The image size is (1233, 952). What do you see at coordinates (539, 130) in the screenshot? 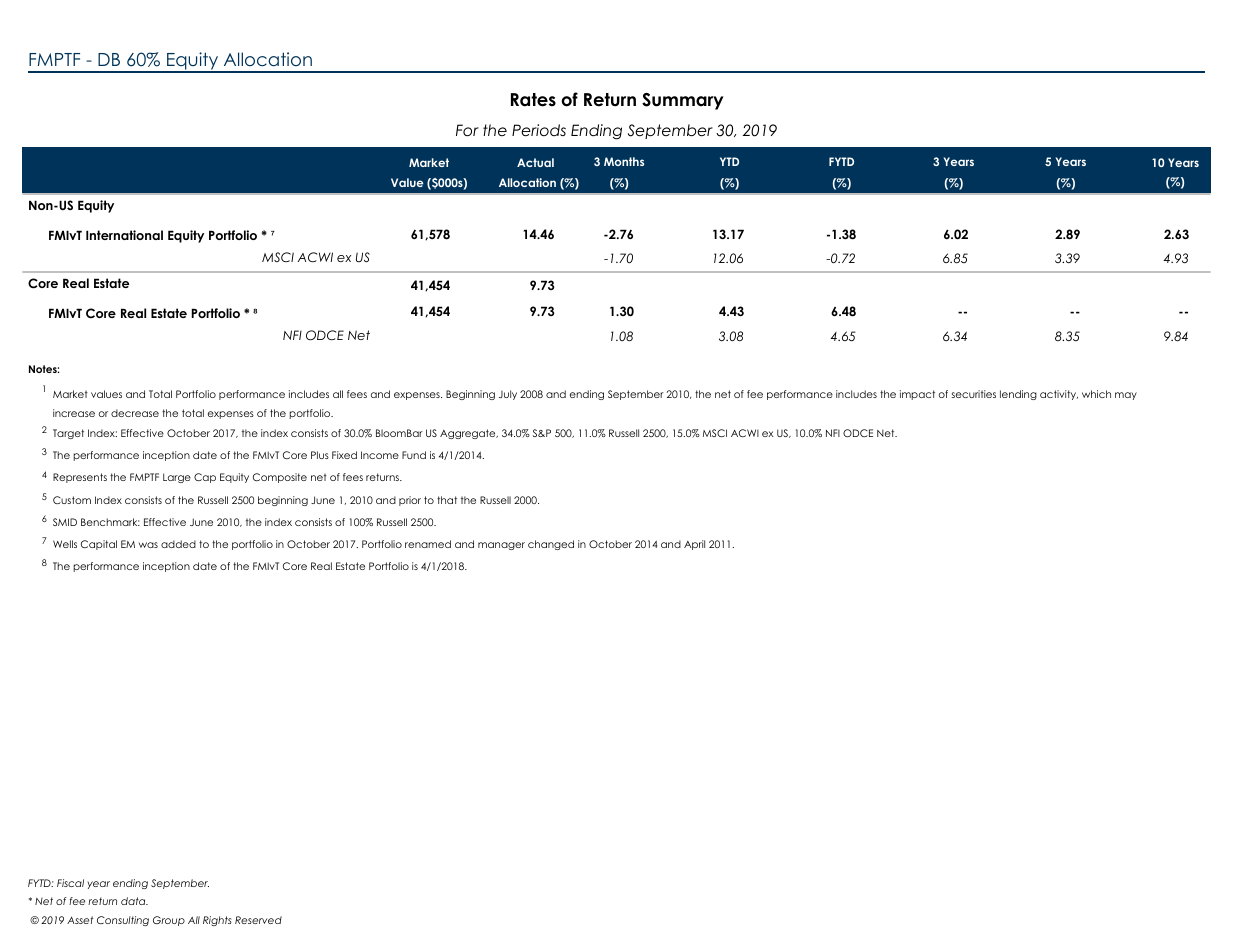
I see `Periods` at bounding box center [539, 130].
